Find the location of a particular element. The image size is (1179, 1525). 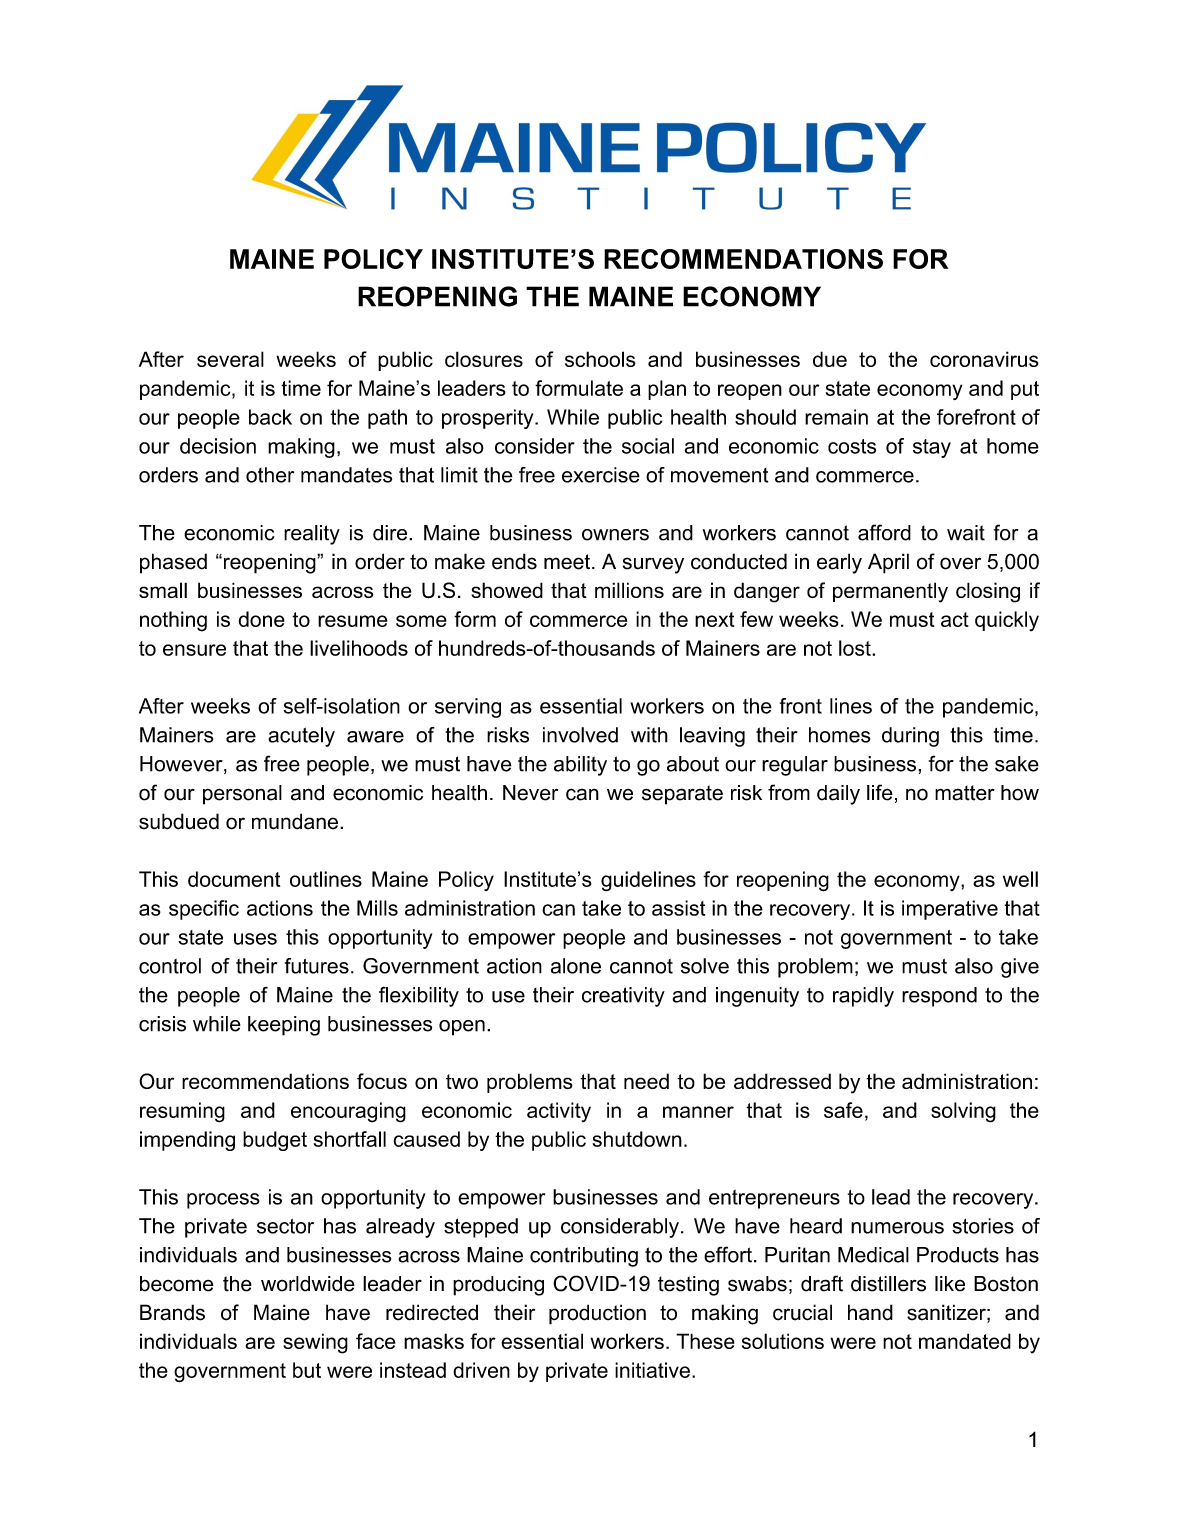

assist is located at coordinates (678, 908).
